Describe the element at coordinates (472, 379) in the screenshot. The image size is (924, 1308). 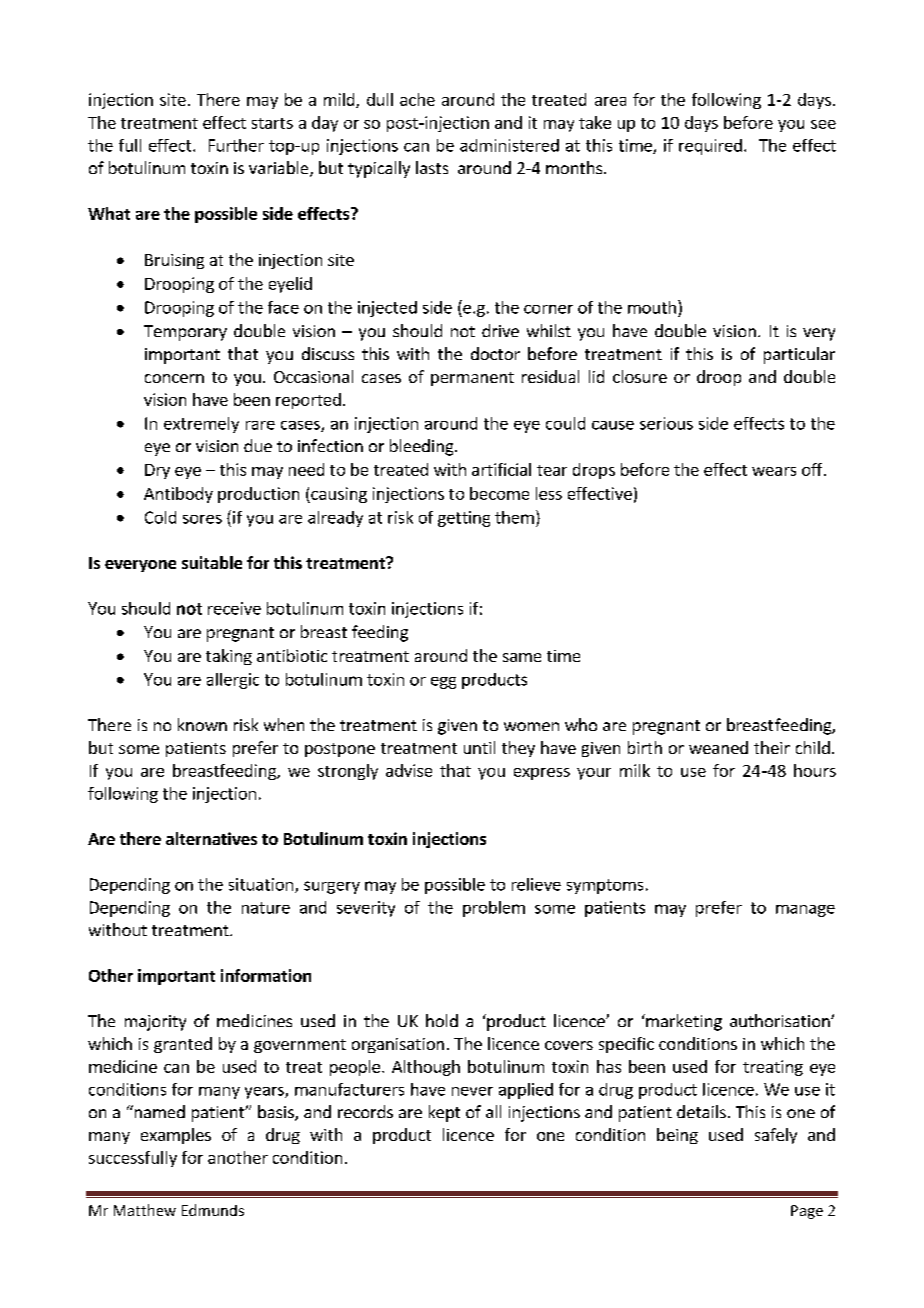
I see `permanent` at that location.
